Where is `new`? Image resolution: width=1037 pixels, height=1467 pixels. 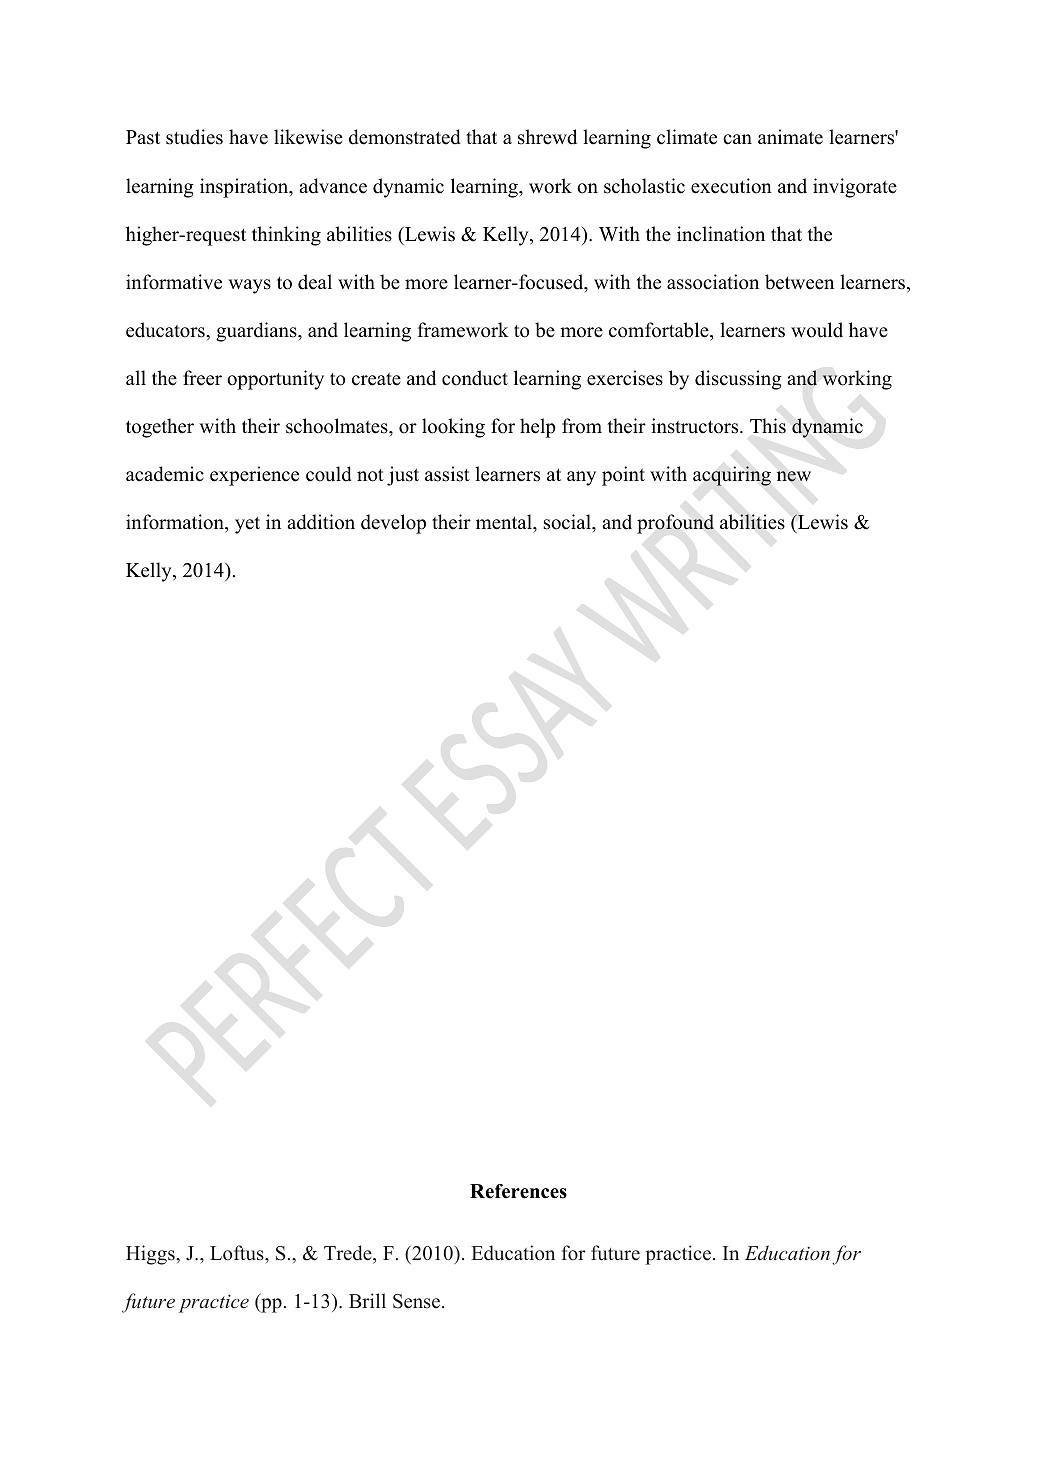 new is located at coordinates (794, 476).
